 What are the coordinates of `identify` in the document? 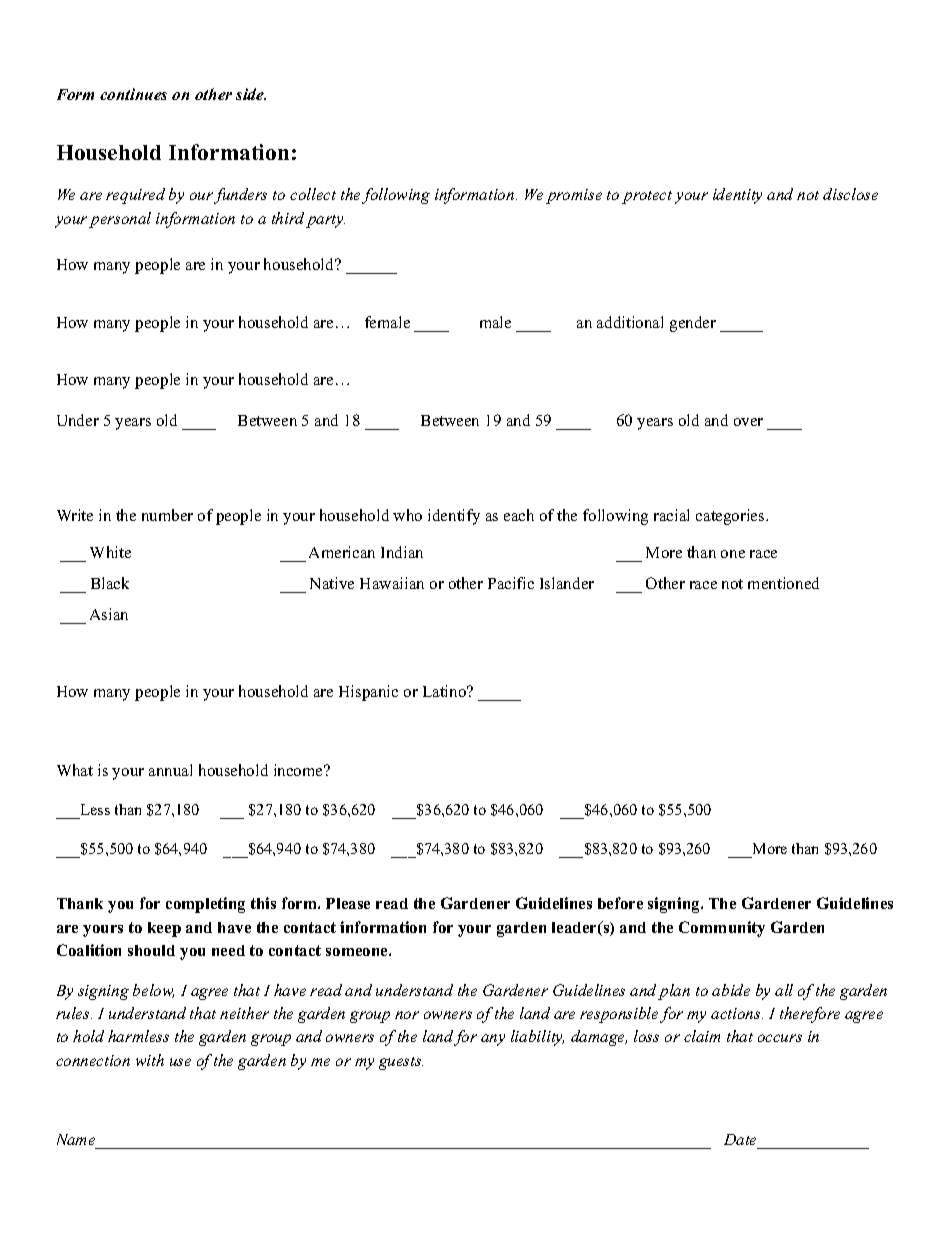 It's located at (454, 517).
